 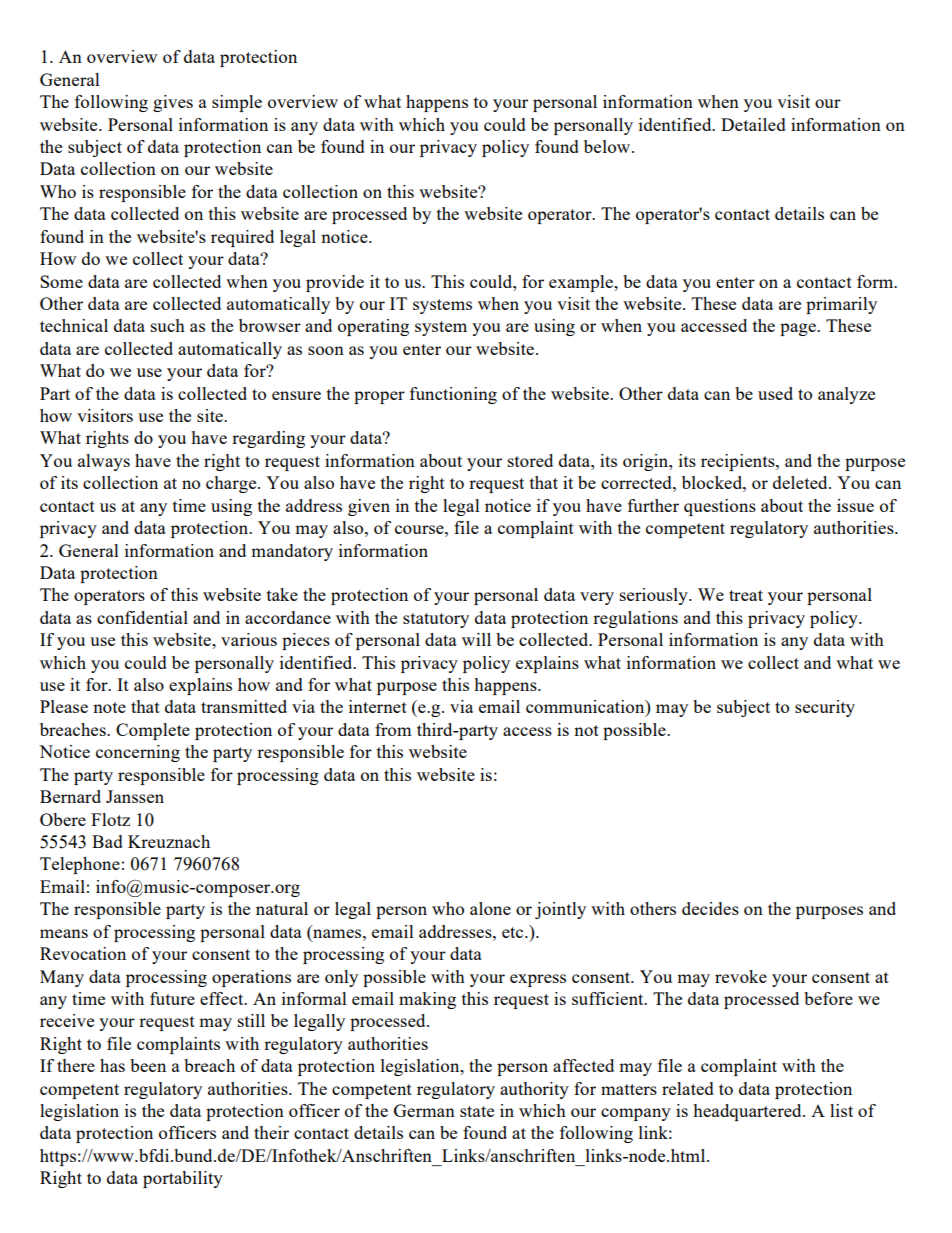 I want to click on will, so click(x=476, y=639).
